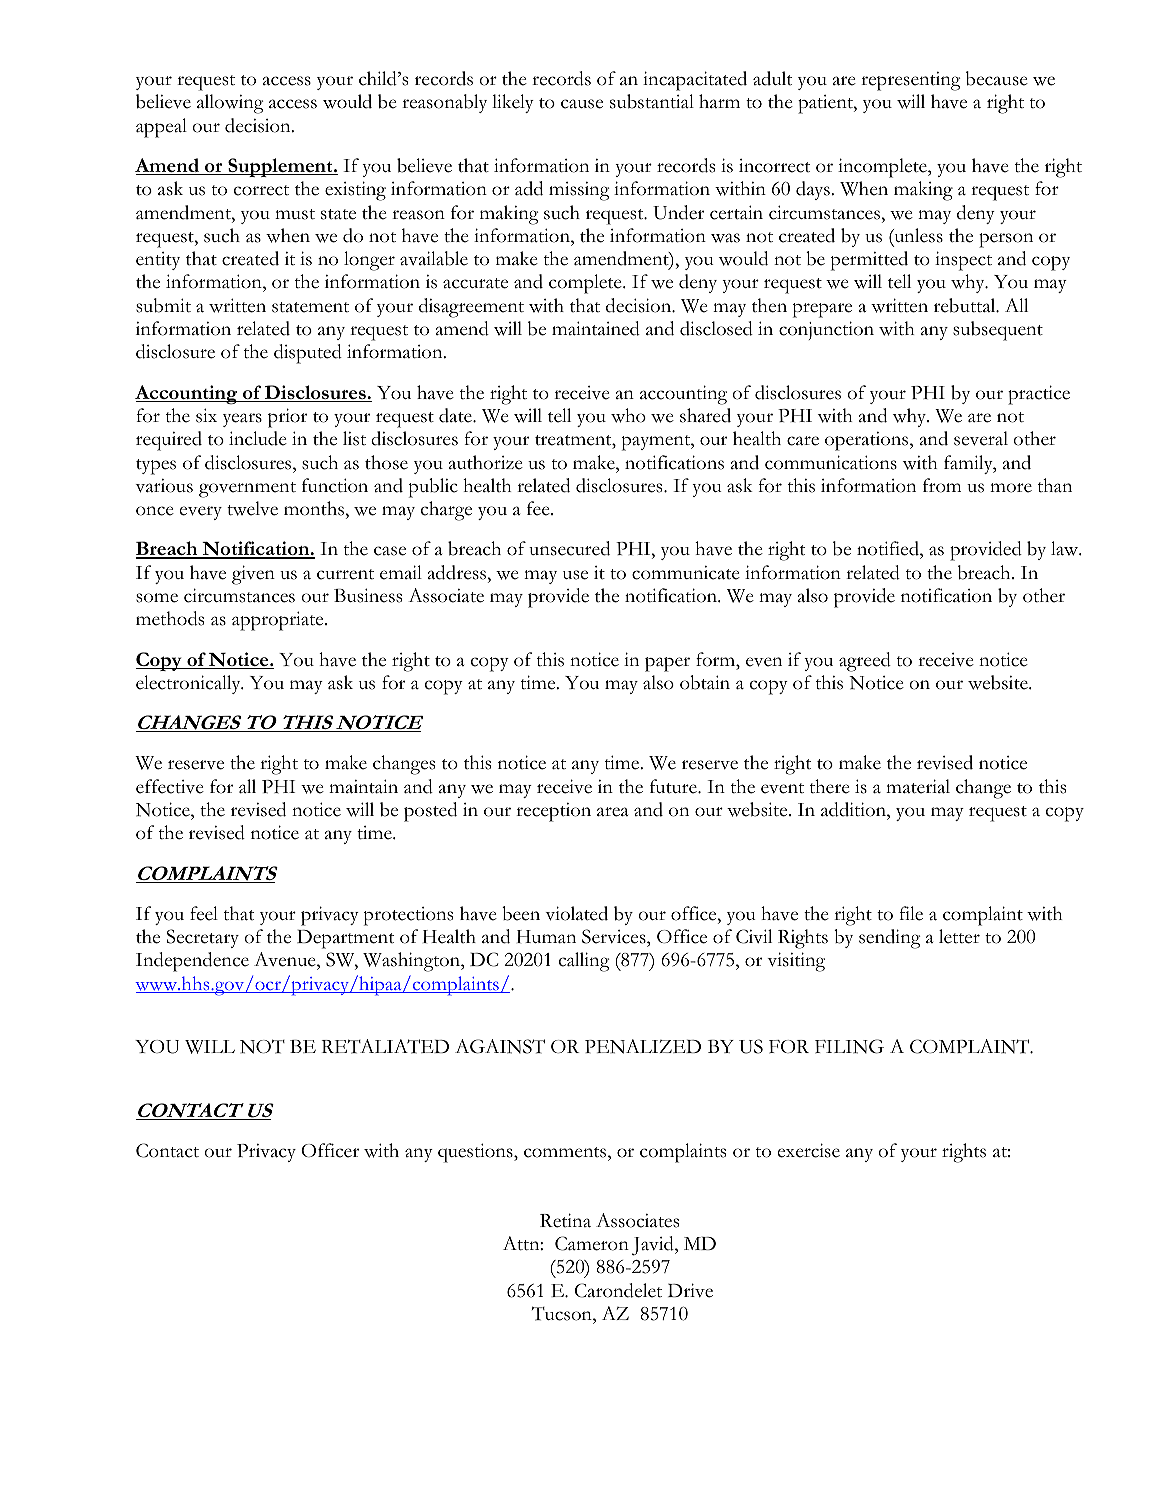  Describe the element at coordinates (230, 104) in the screenshot. I see `allowing` at that location.
